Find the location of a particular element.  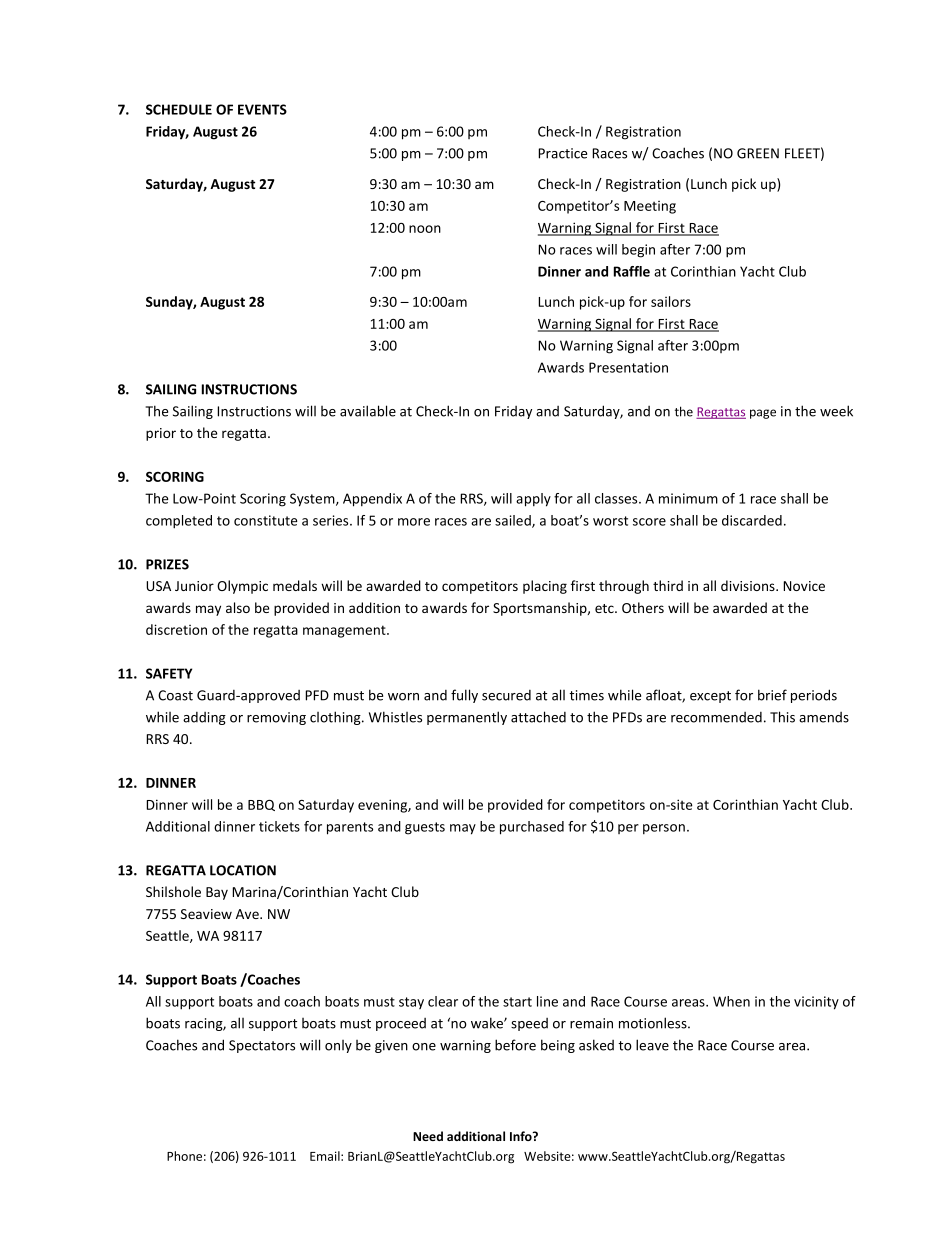

Spectators is located at coordinates (262, 1046).
